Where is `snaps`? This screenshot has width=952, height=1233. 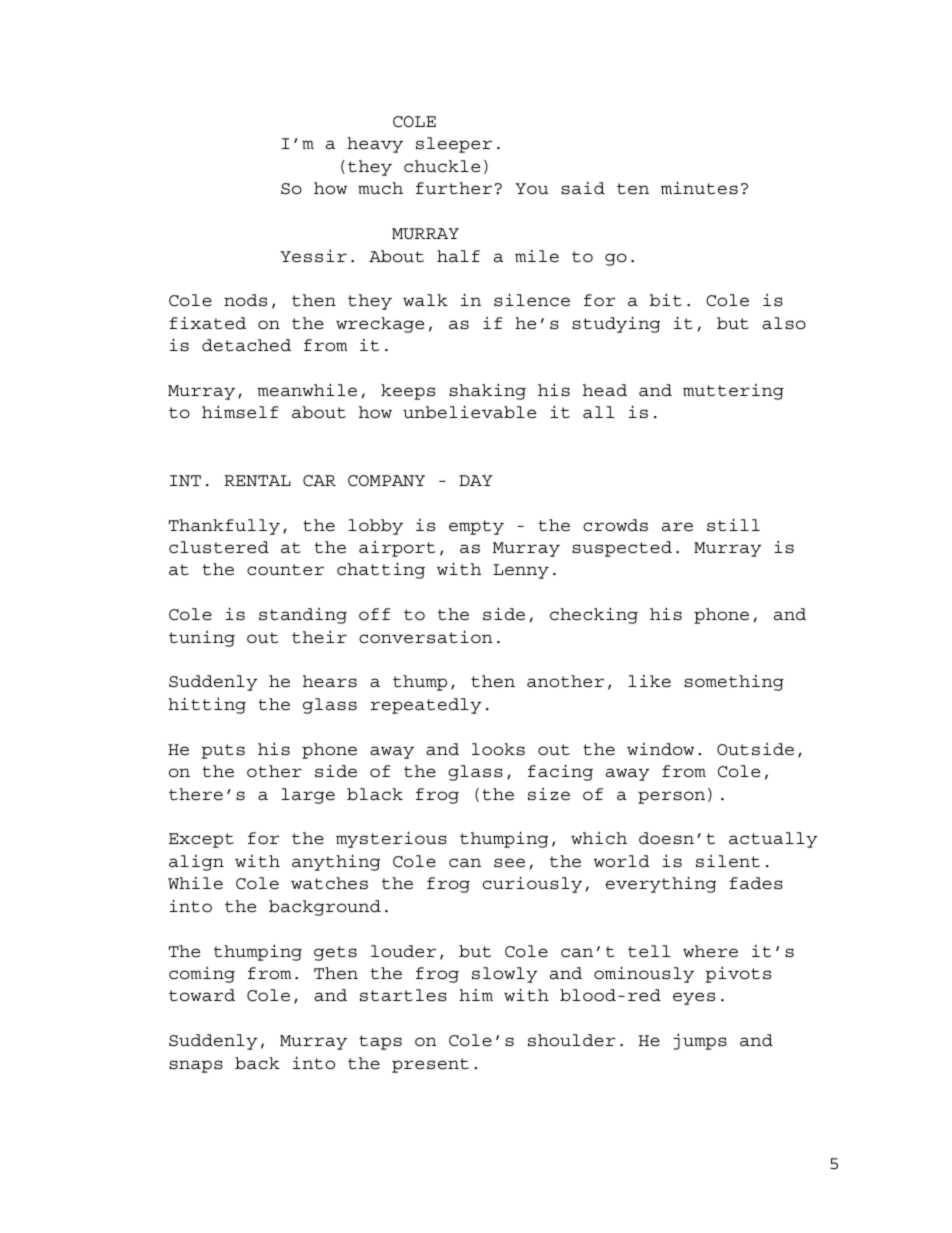 snaps is located at coordinates (196, 1066).
